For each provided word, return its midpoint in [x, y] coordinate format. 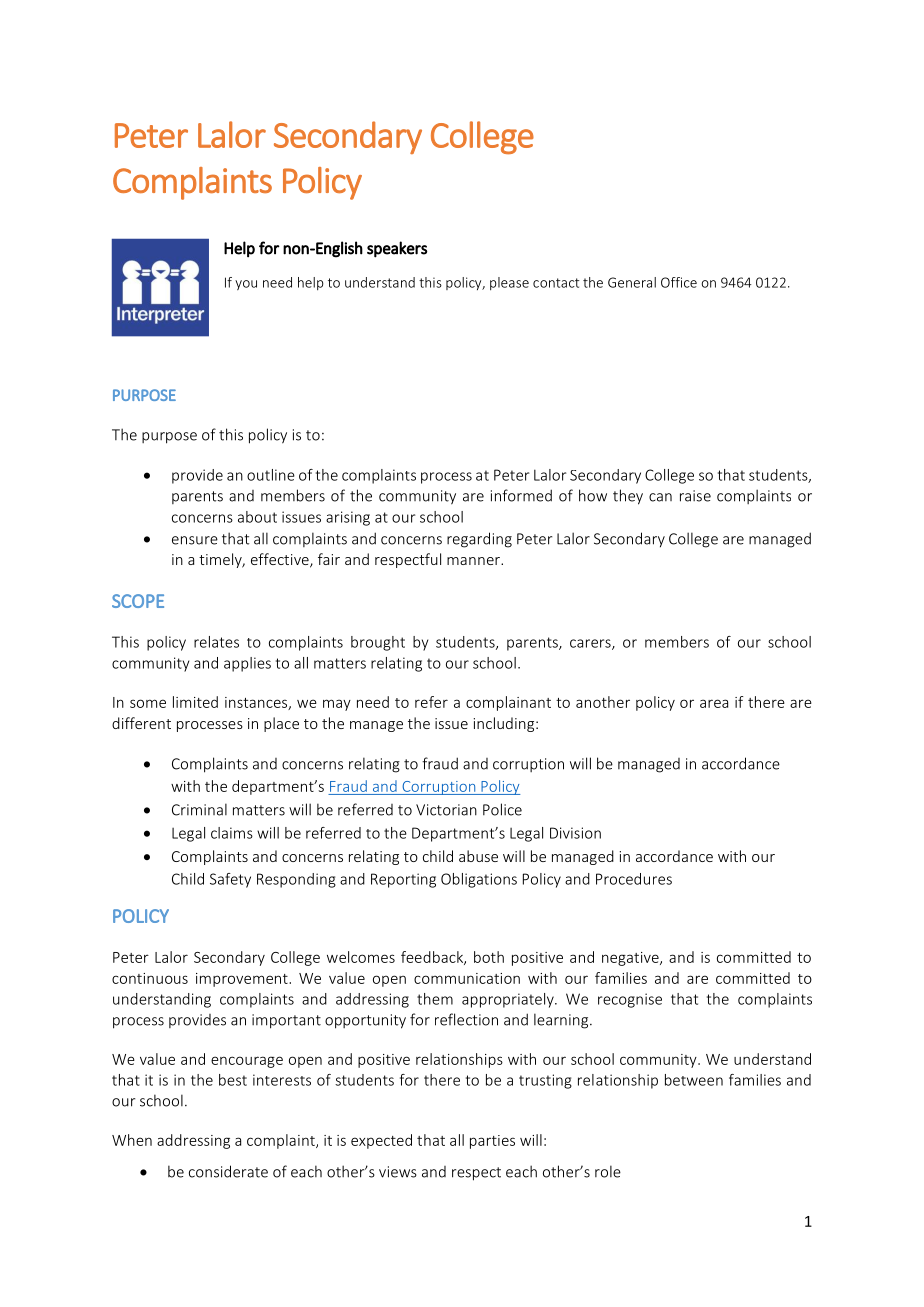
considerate [228, 1171]
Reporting [403, 880]
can [660, 497]
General [632, 282]
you [246, 285]
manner [474, 561]
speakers [397, 249]
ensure [195, 540]
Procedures [634, 879]
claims [232, 833]
